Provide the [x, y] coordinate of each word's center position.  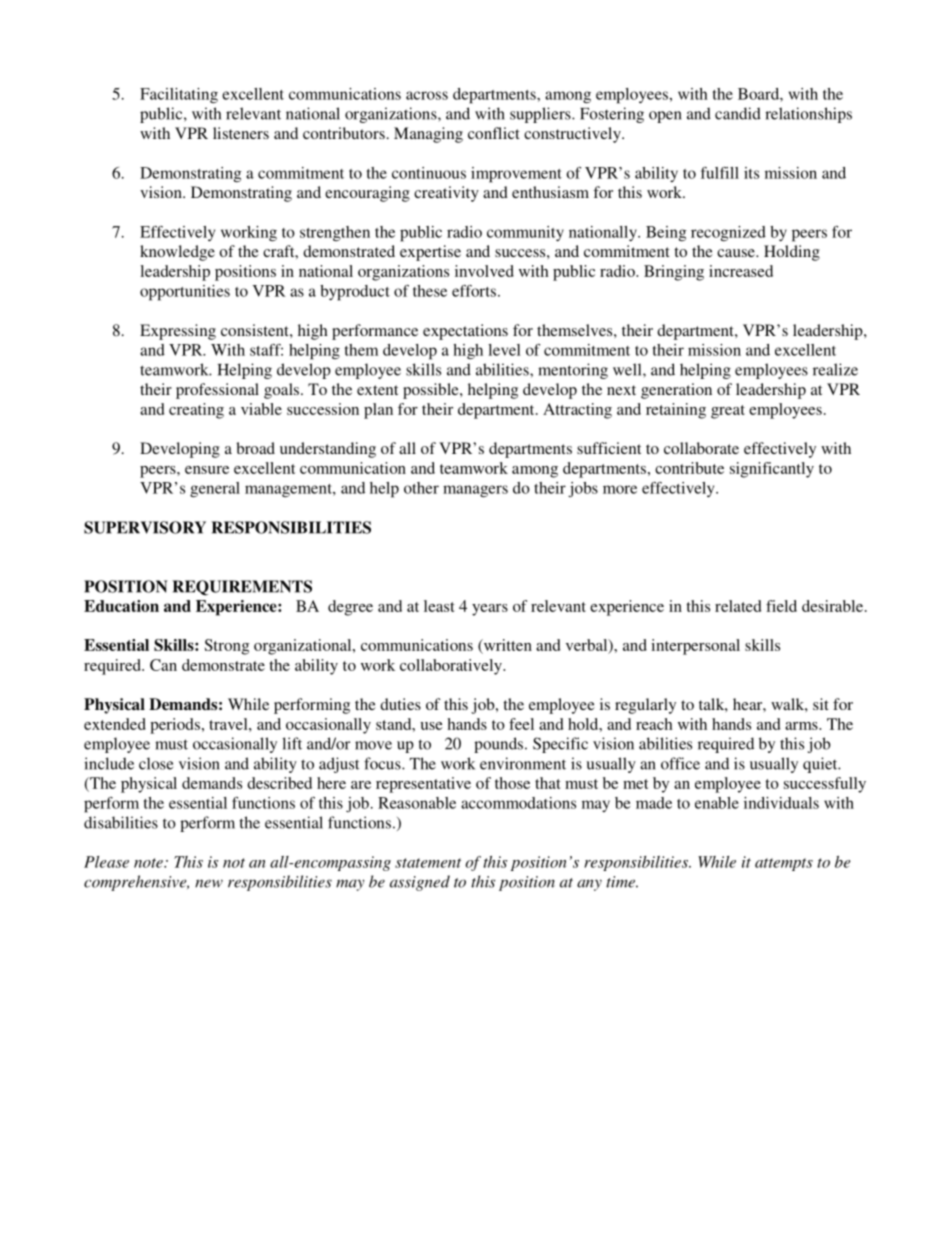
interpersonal [695, 647]
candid [738, 113]
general [215, 490]
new [209, 883]
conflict [494, 133]
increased [741, 271]
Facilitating [179, 96]
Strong [227, 647]
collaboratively [452, 667]
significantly [772, 470]
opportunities [185, 293]
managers [475, 491]
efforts [474, 291]
